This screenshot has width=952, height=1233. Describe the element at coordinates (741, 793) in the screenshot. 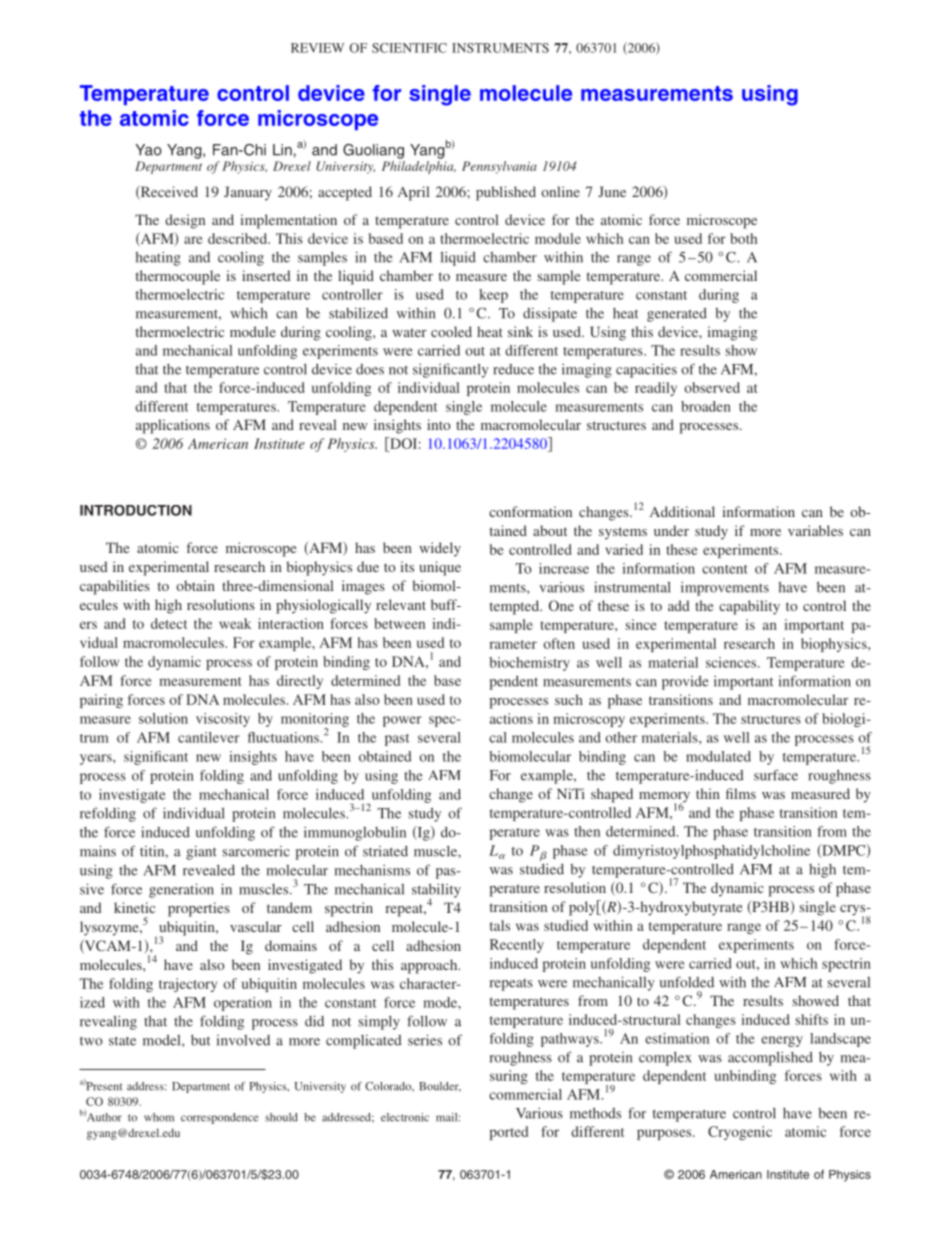

I see `films` at that location.
